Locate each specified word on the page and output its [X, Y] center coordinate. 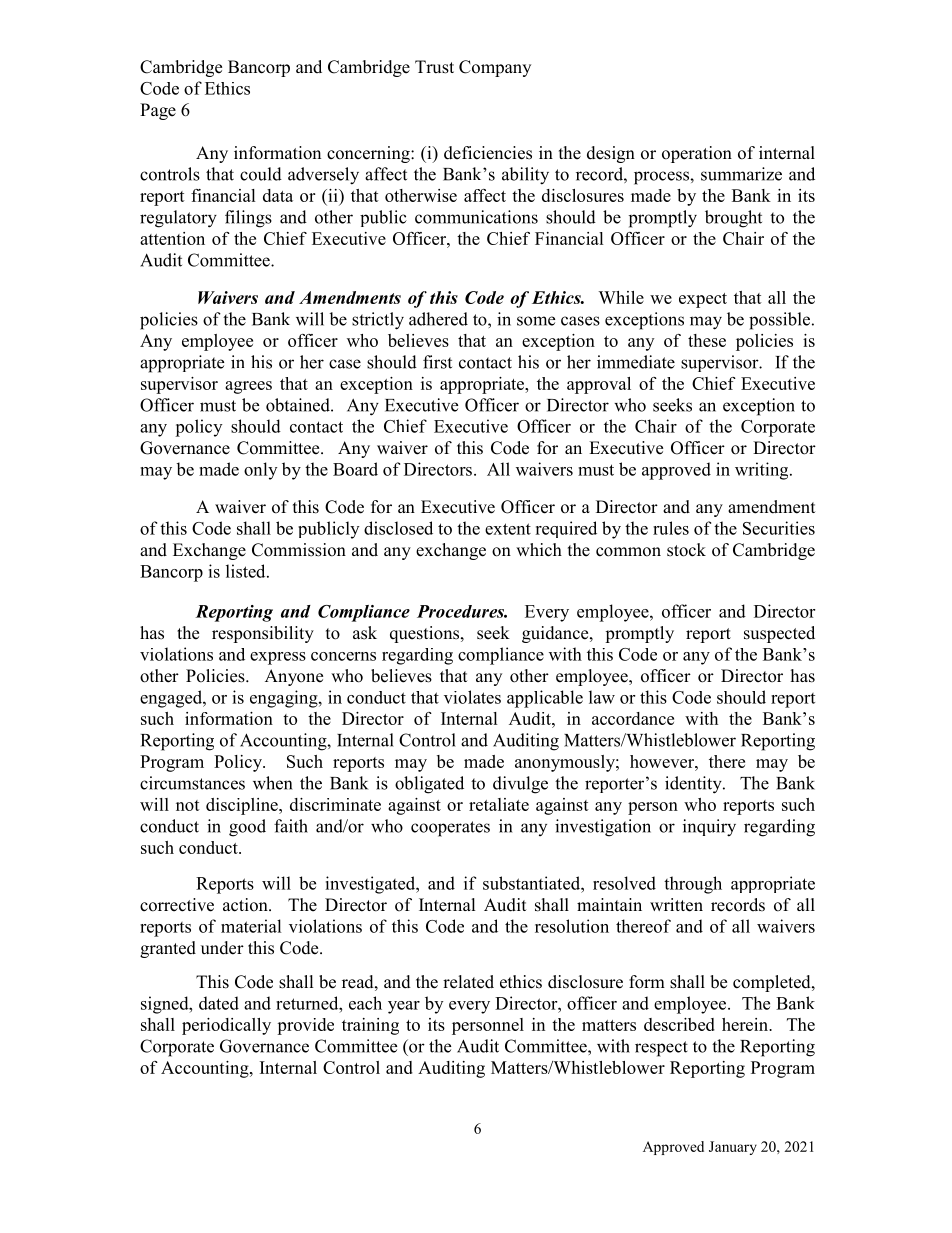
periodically [226, 1026]
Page [158, 111]
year [404, 1007]
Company [495, 68]
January [733, 1148]
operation [697, 154]
